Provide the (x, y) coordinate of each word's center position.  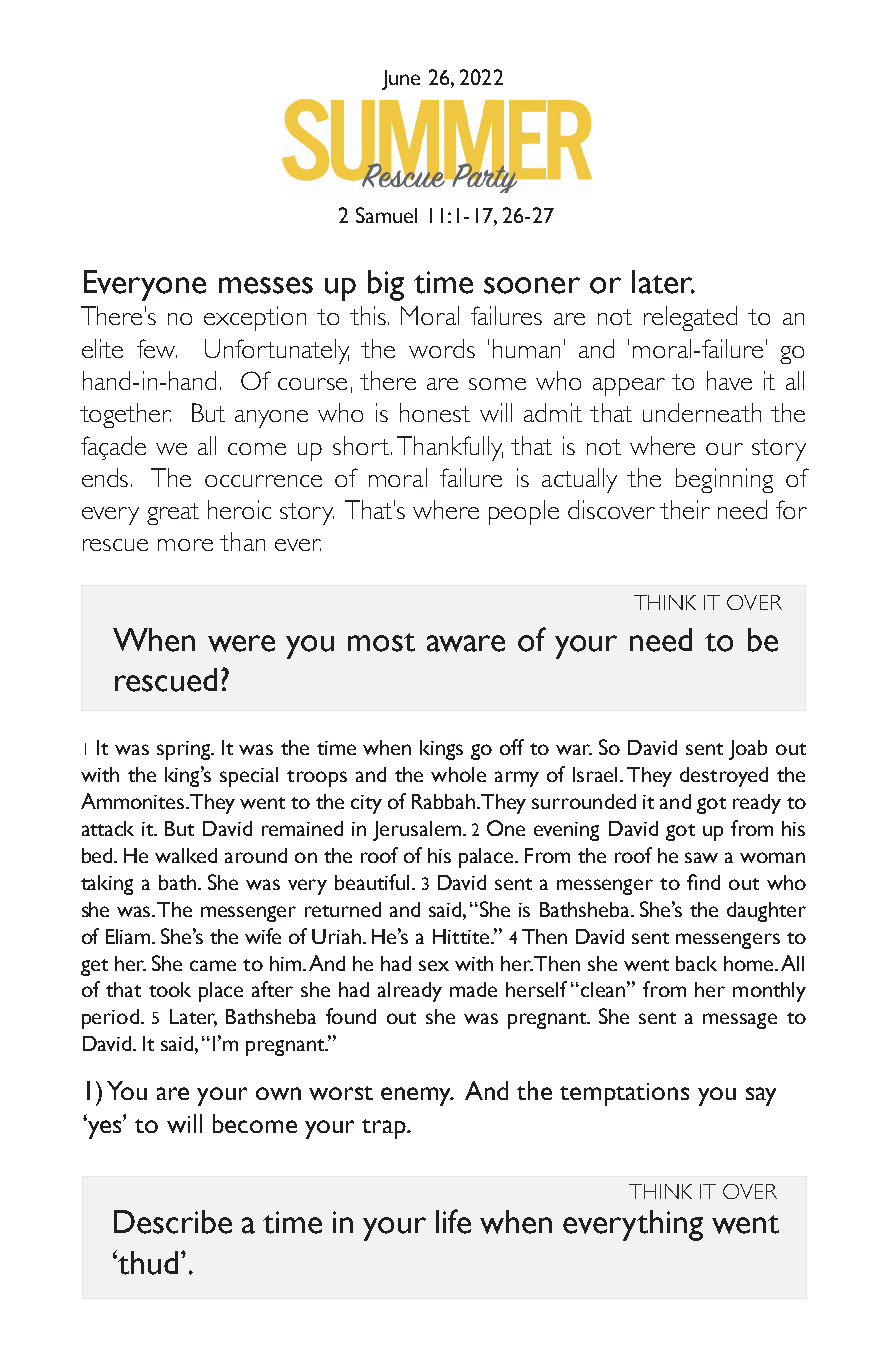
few (157, 348)
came (213, 965)
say (761, 1096)
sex (434, 965)
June (401, 80)
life (453, 1221)
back (696, 963)
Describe (173, 1222)
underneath (702, 412)
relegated (690, 318)
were (241, 643)
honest (435, 412)
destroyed (724, 777)
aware (466, 643)
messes (266, 285)
